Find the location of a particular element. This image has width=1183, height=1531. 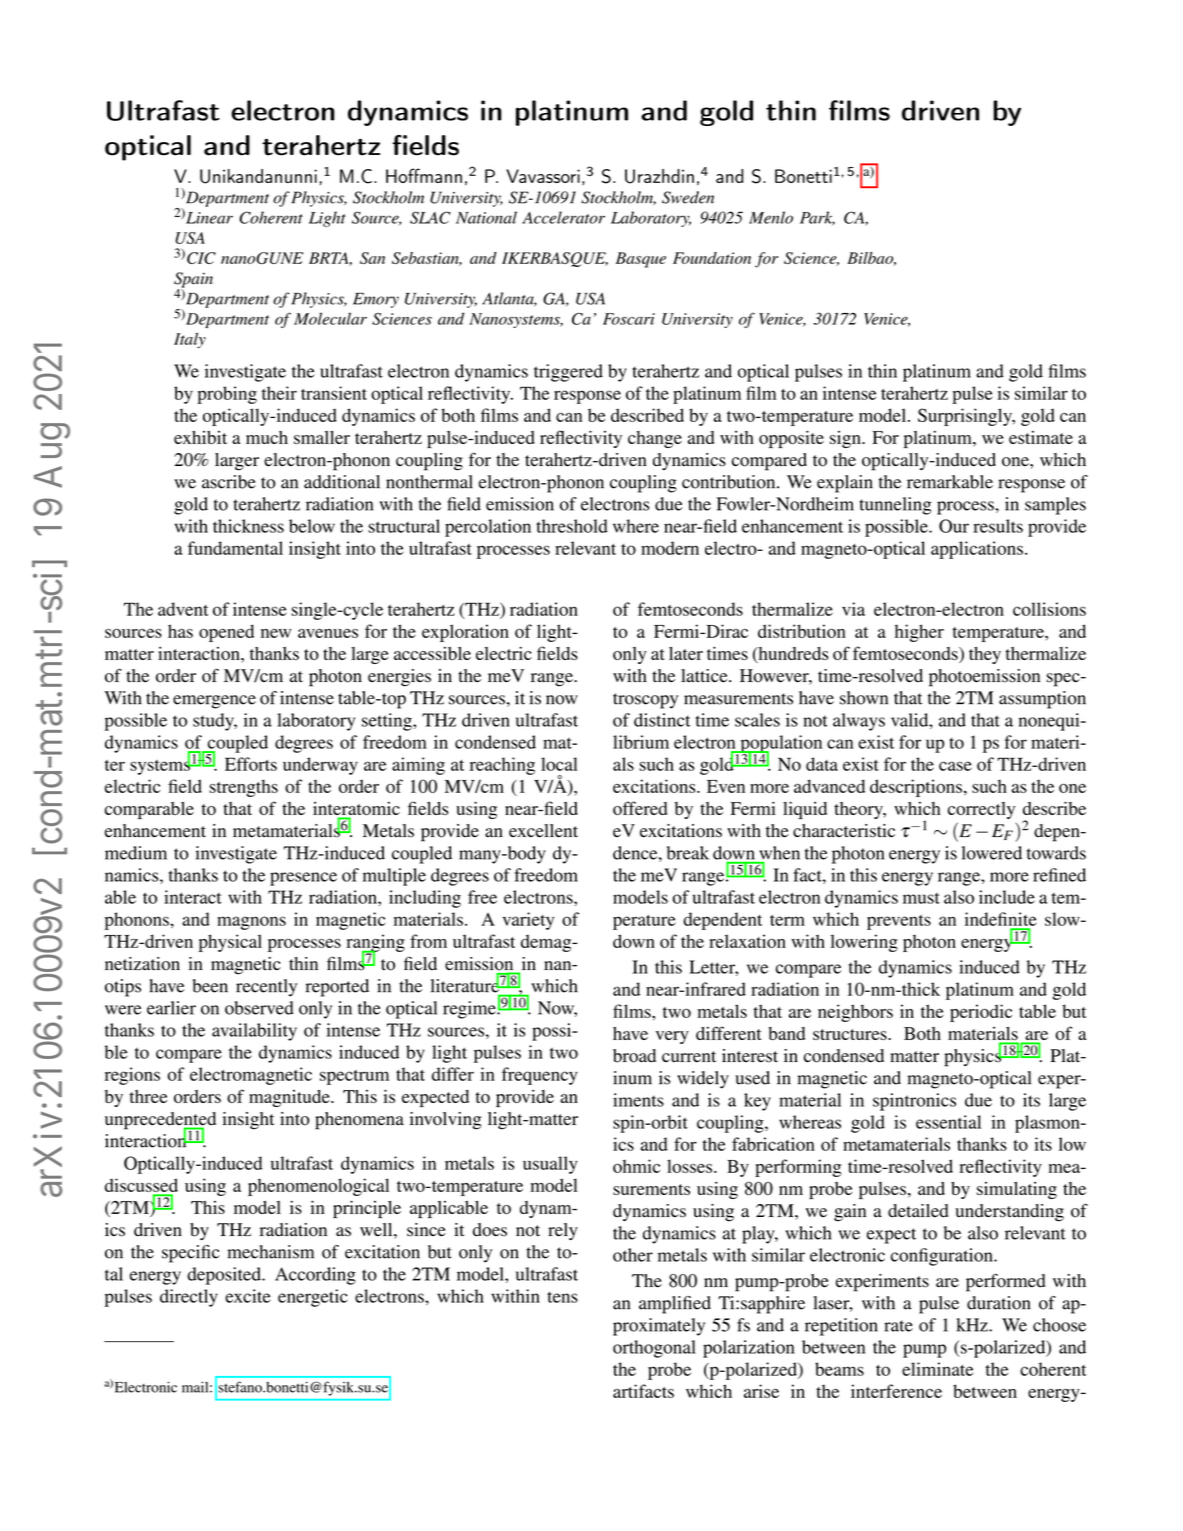

strengths is located at coordinates (243, 788).
